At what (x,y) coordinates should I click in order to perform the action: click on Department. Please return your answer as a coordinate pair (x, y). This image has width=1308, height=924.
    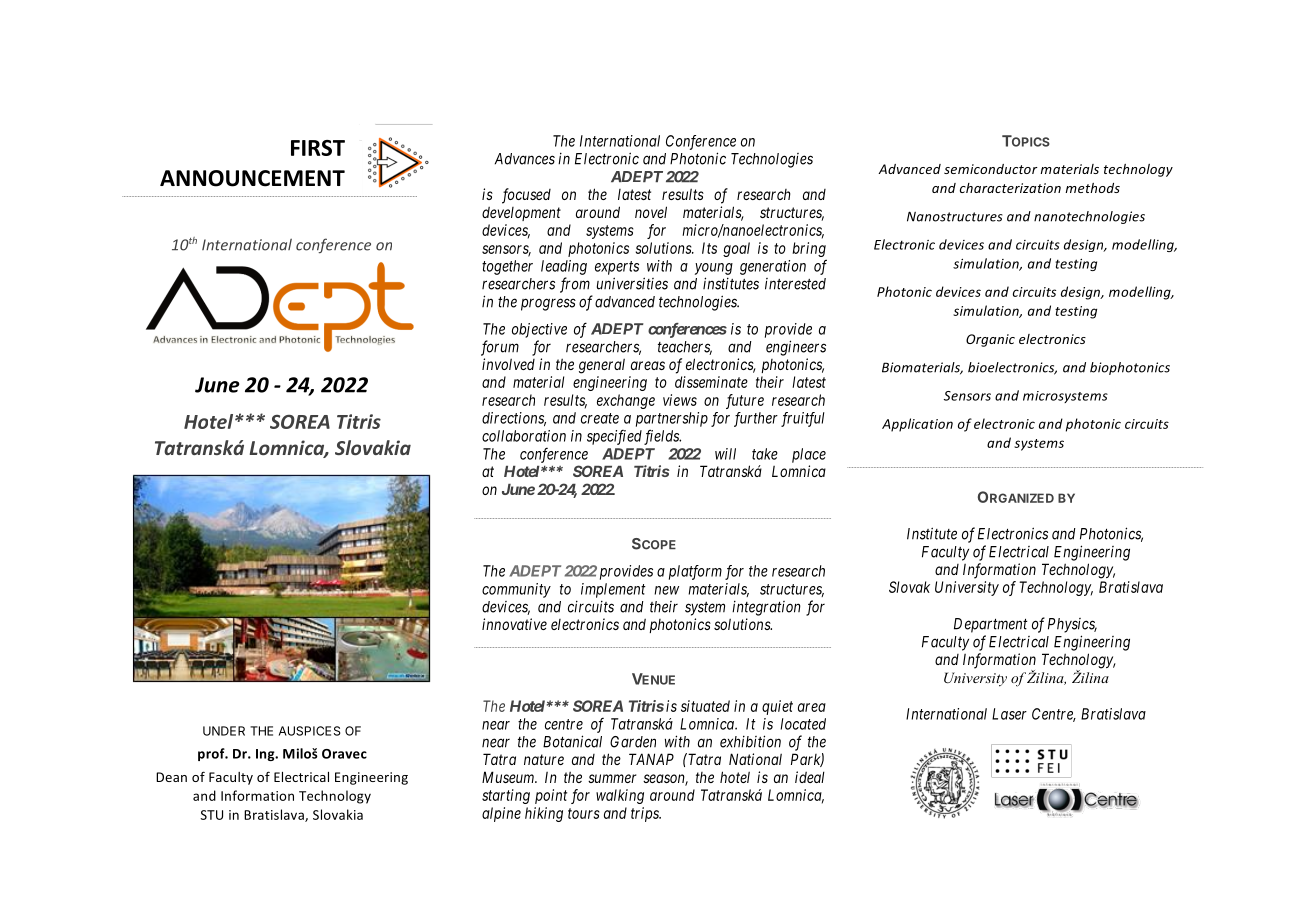
    Looking at the image, I should click on (991, 625).
